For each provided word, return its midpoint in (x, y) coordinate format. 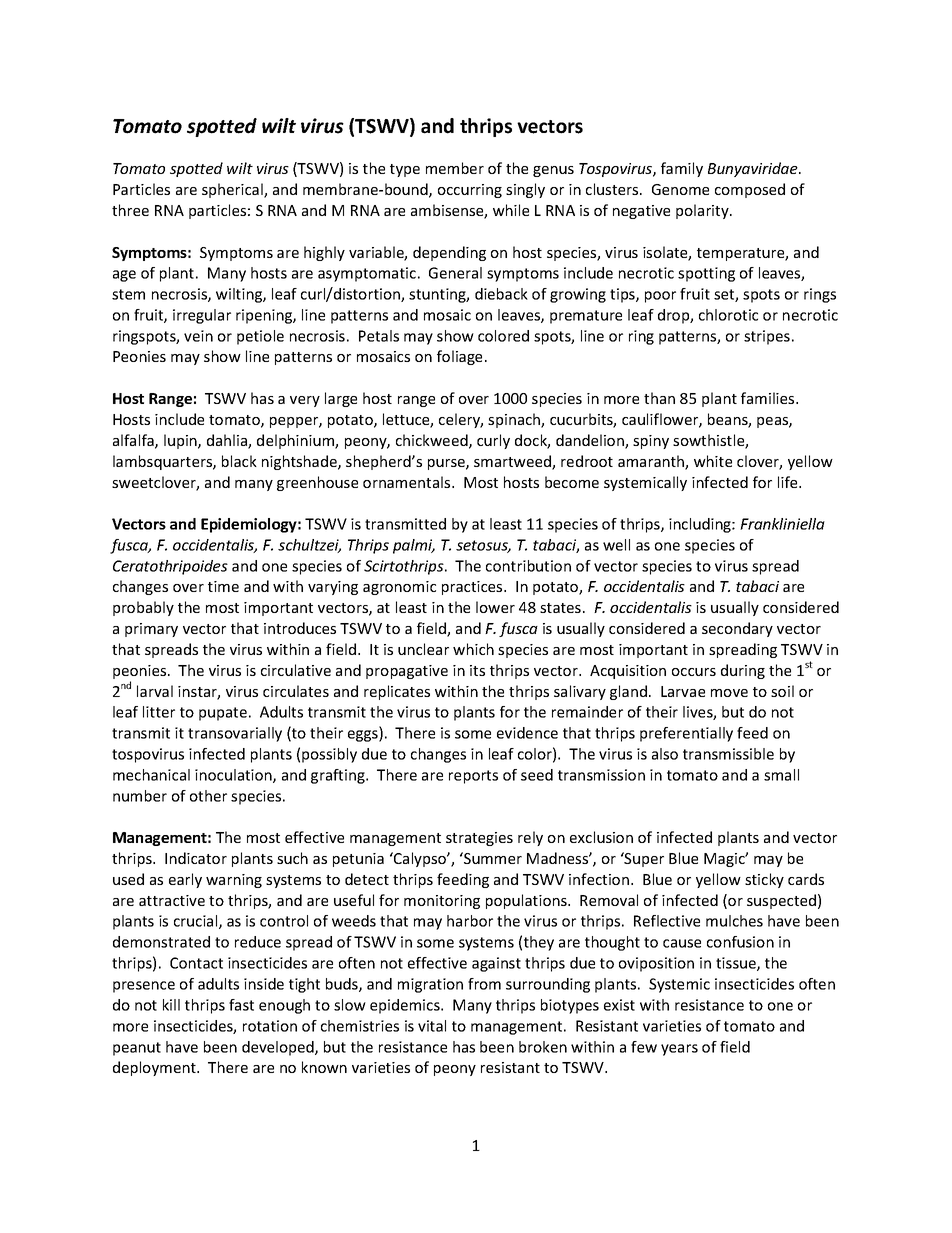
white (713, 461)
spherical (233, 190)
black (239, 461)
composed (750, 190)
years (679, 1050)
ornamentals (408, 482)
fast (241, 1005)
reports (473, 777)
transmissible (728, 754)
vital (432, 1026)
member (455, 168)
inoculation (234, 776)
